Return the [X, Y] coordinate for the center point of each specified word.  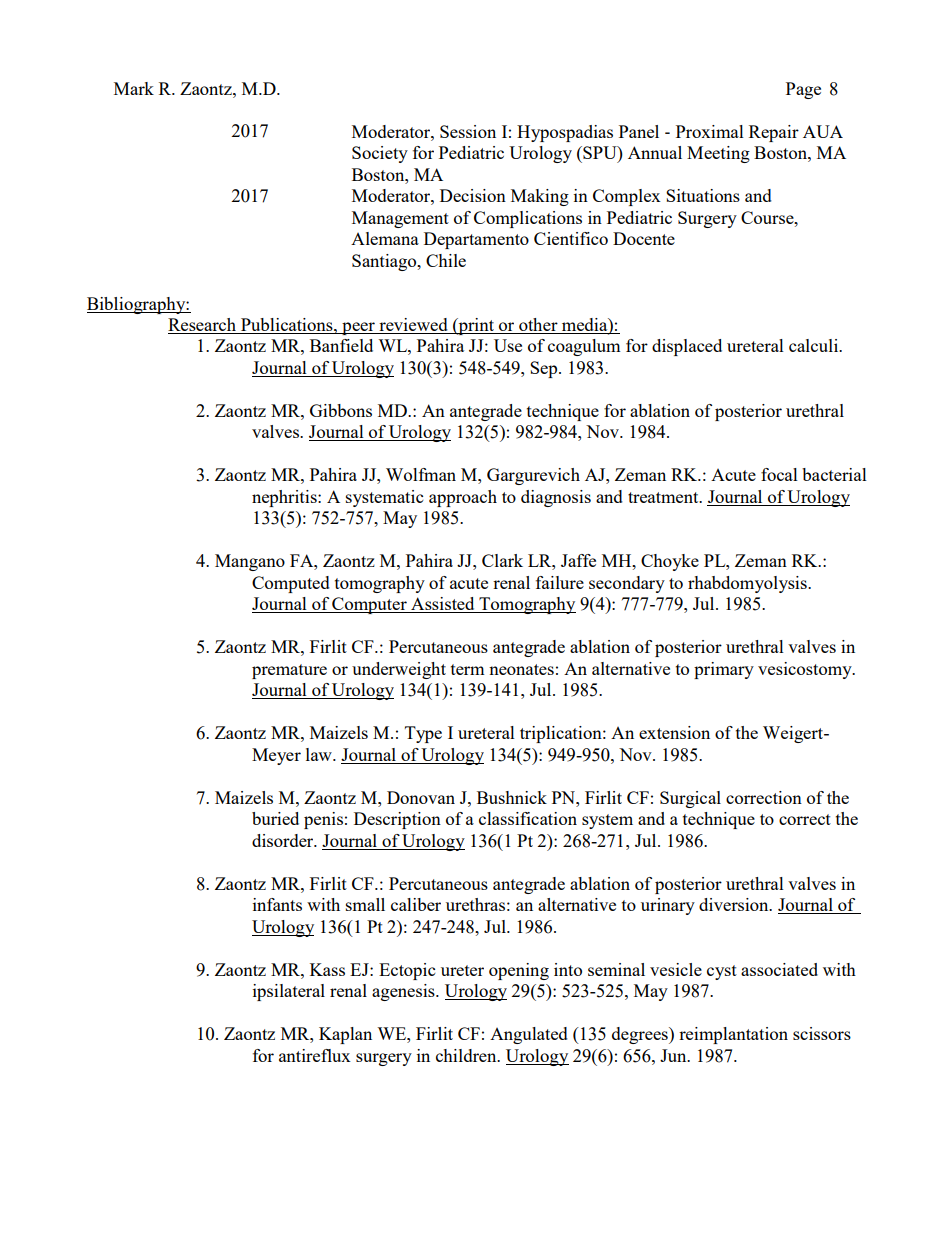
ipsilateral [289, 992]
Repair [774, 133]
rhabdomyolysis [748, 584]
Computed [291, 584]
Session [468, 131]
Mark [134, 88]
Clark [502, 560]
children [467, 1055]
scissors [822, 1033]
